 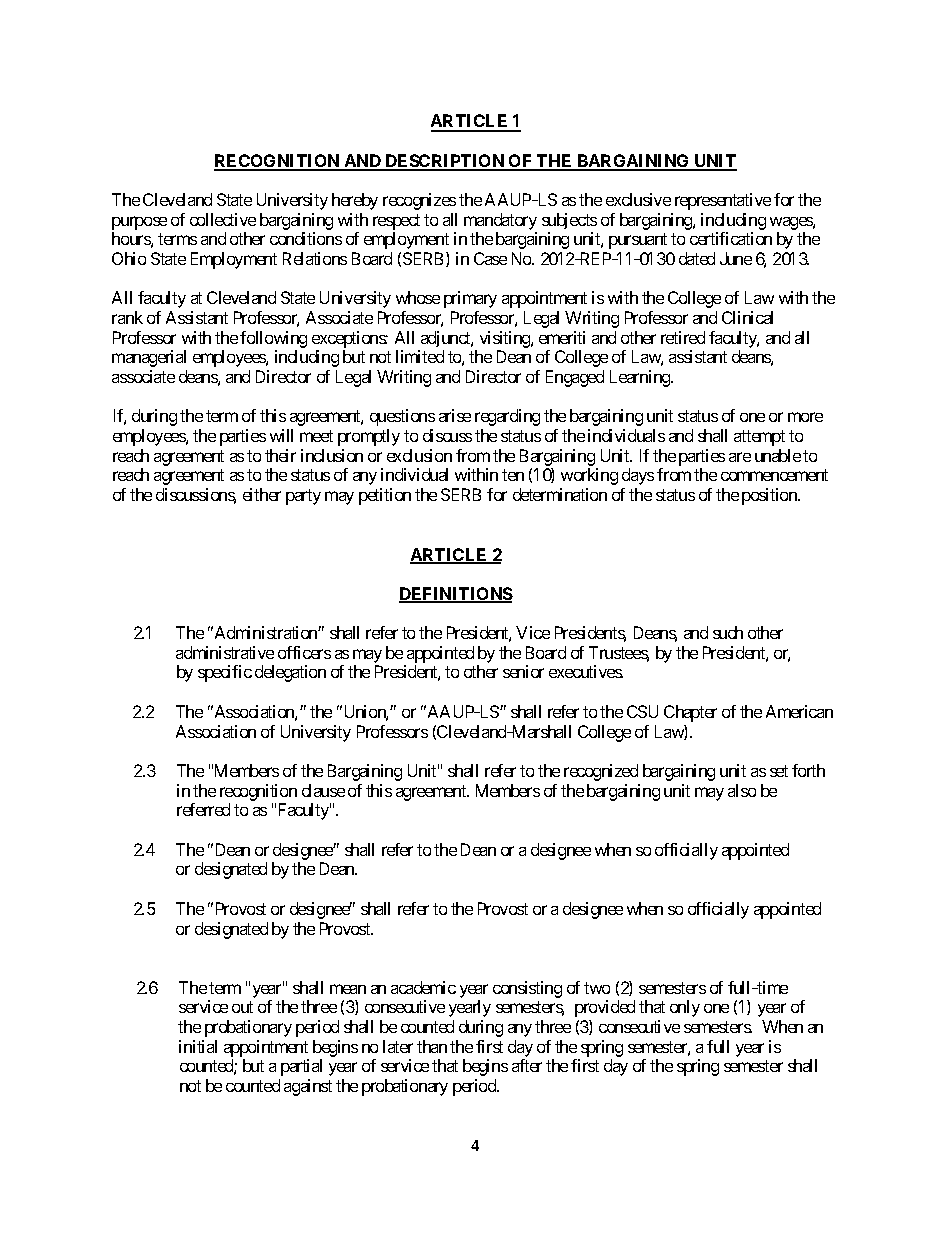 I want to click on DESCRIPTION, so click(x=445, y=162).
